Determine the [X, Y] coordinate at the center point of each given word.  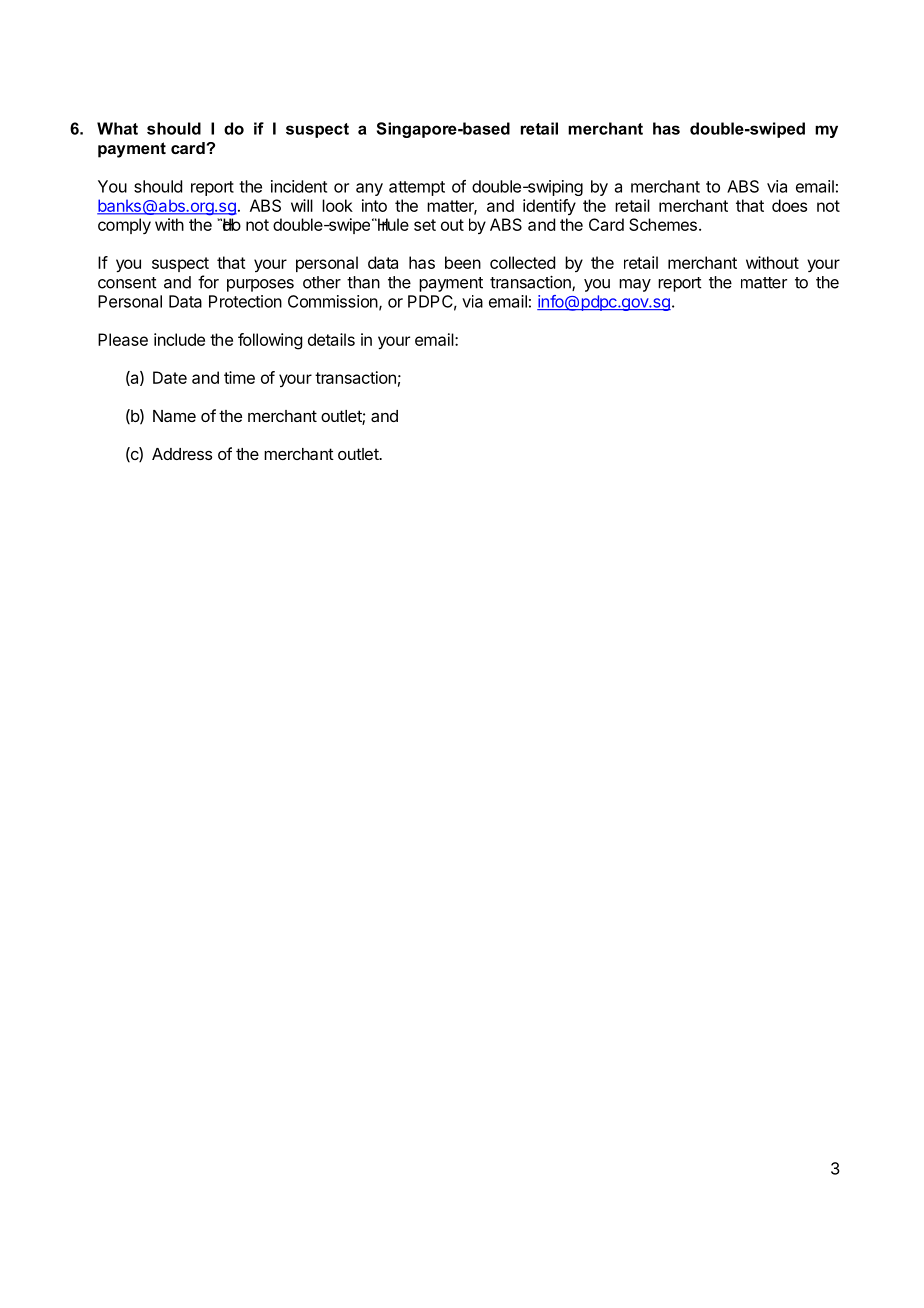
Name [174, 416]
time [239, 377]
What [117, 128]
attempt [417, 188]
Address [182, 454]
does [789, 205]
